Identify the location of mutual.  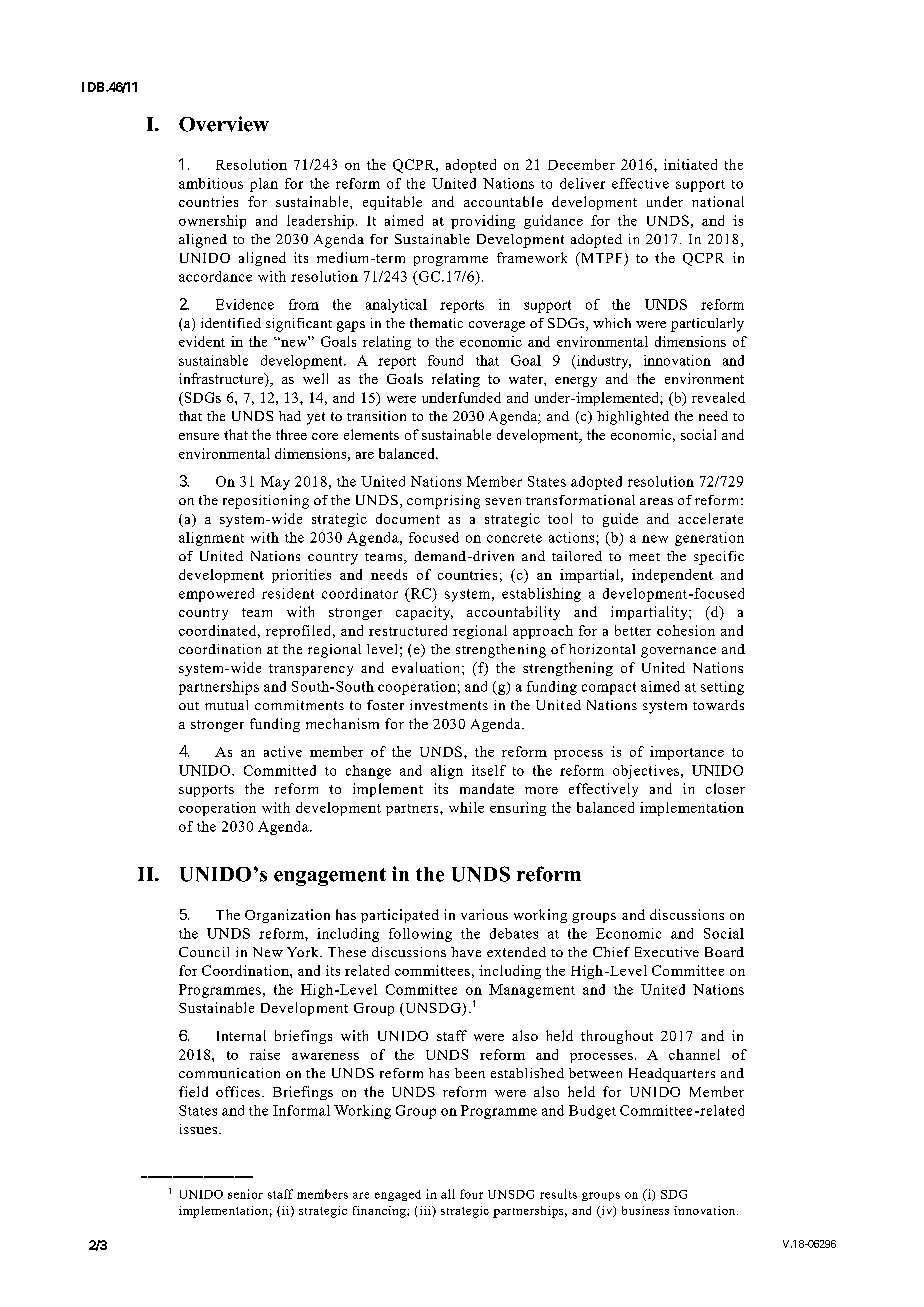
(226, 705).
